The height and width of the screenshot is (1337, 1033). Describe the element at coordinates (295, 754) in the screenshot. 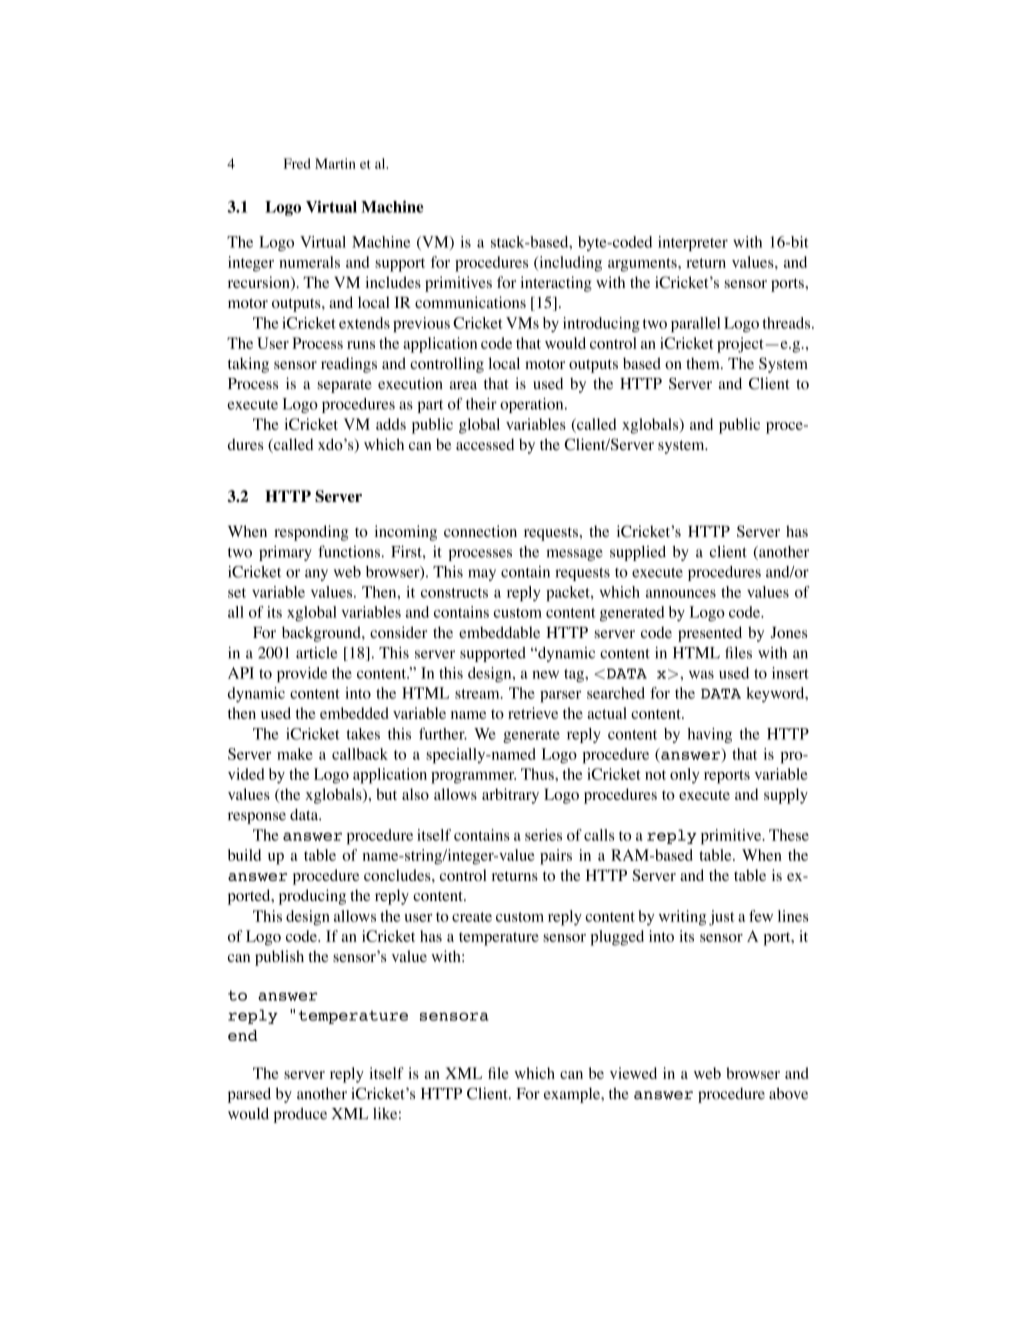

I see `make` at that location.
